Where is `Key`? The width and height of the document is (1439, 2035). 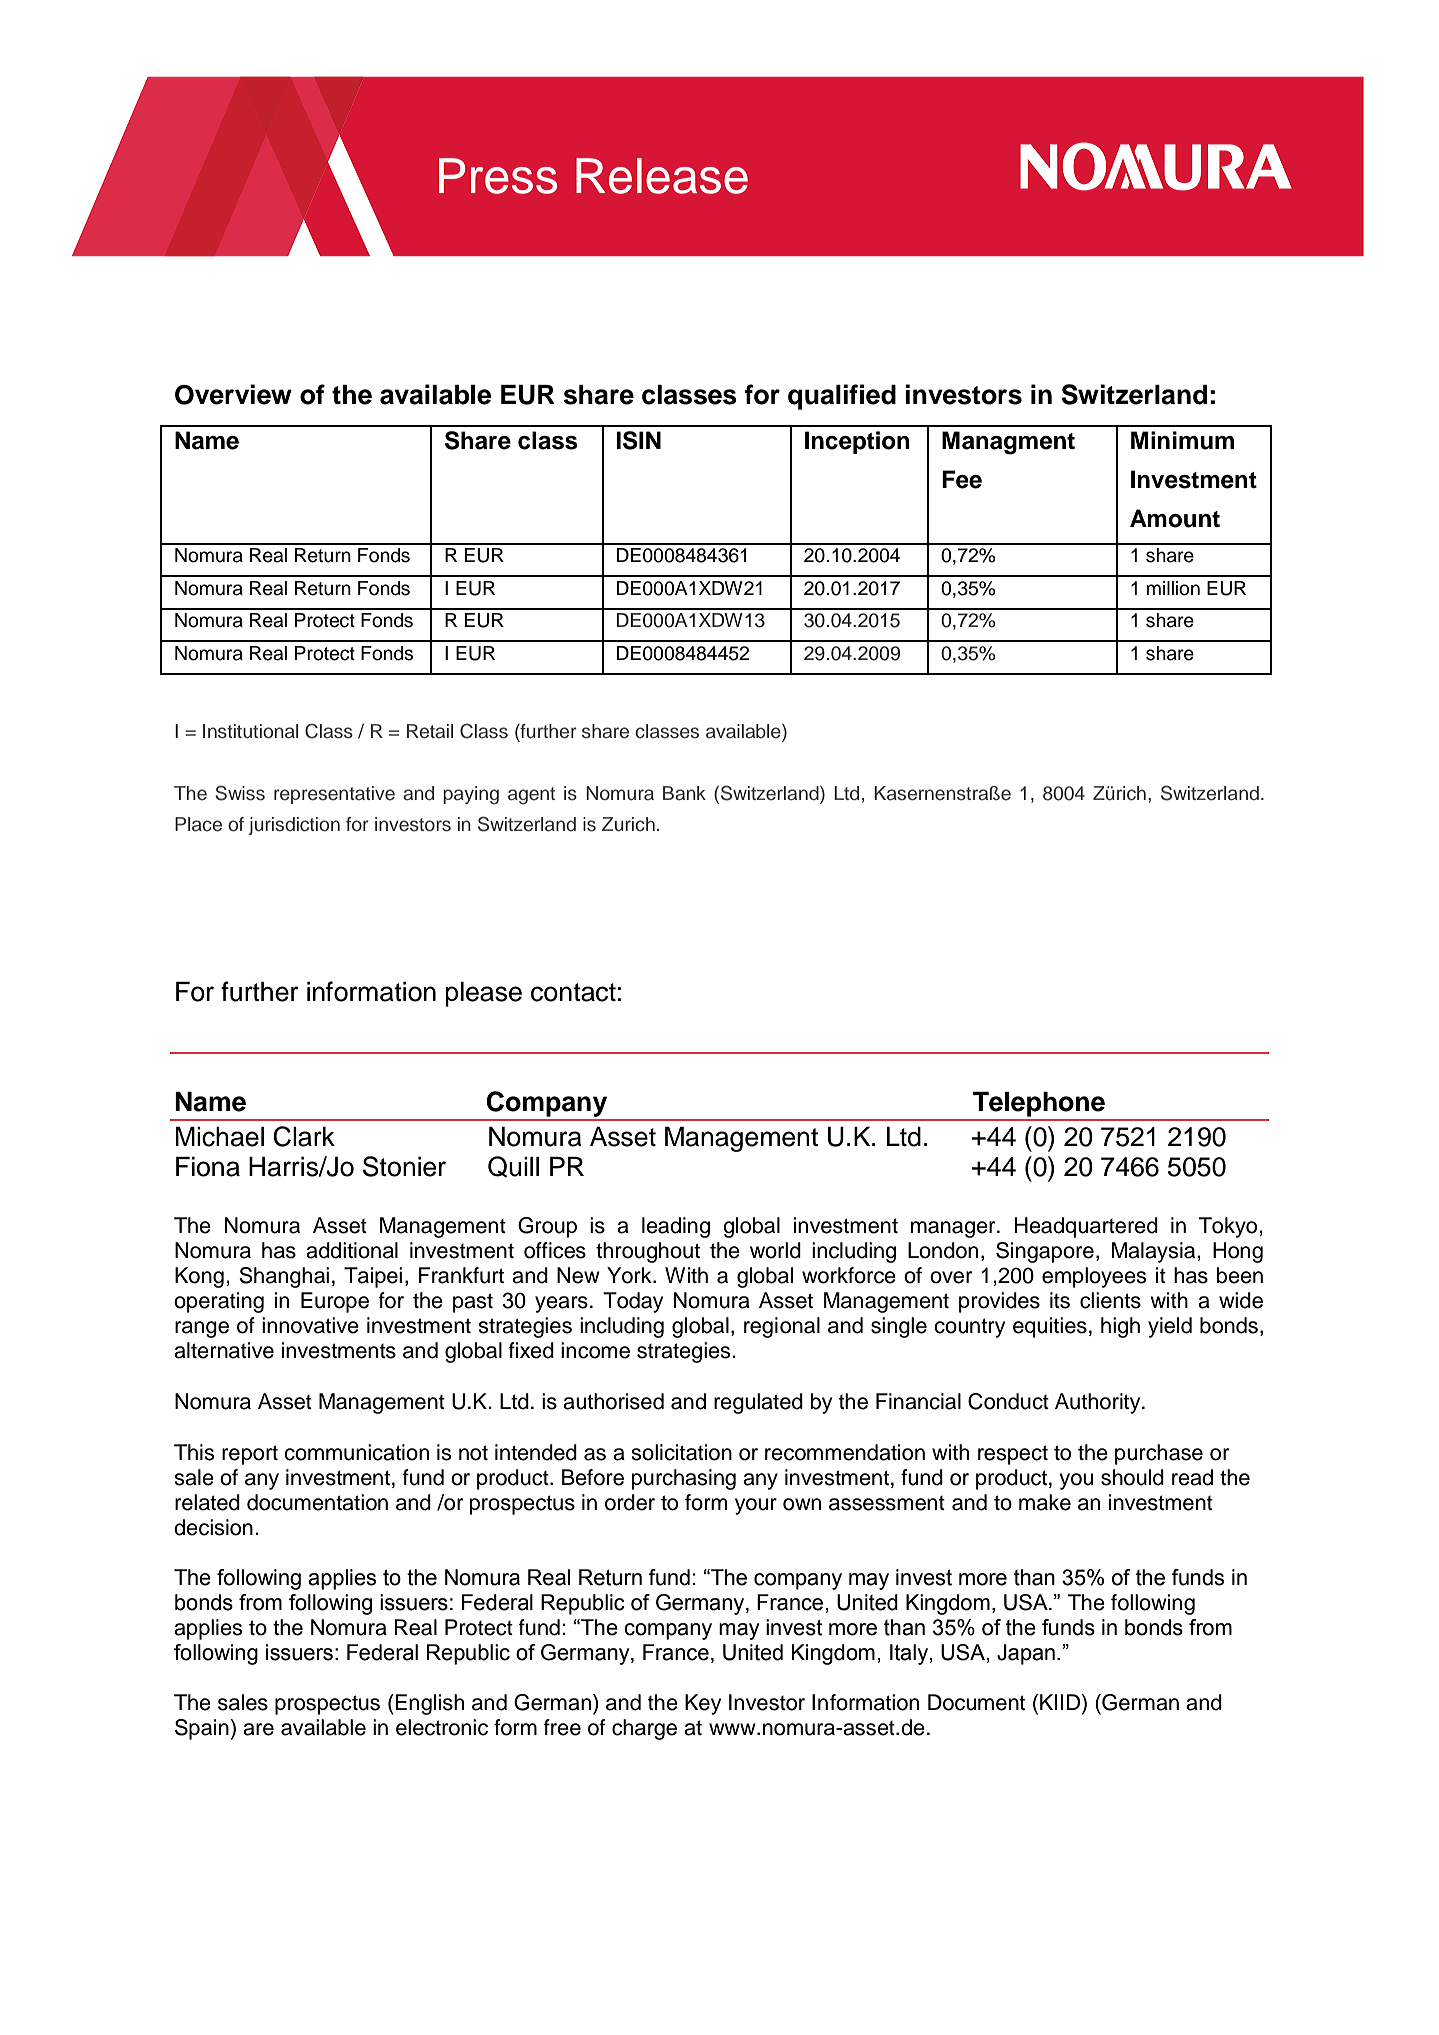
Key is located at coordinates (703, 1704).
